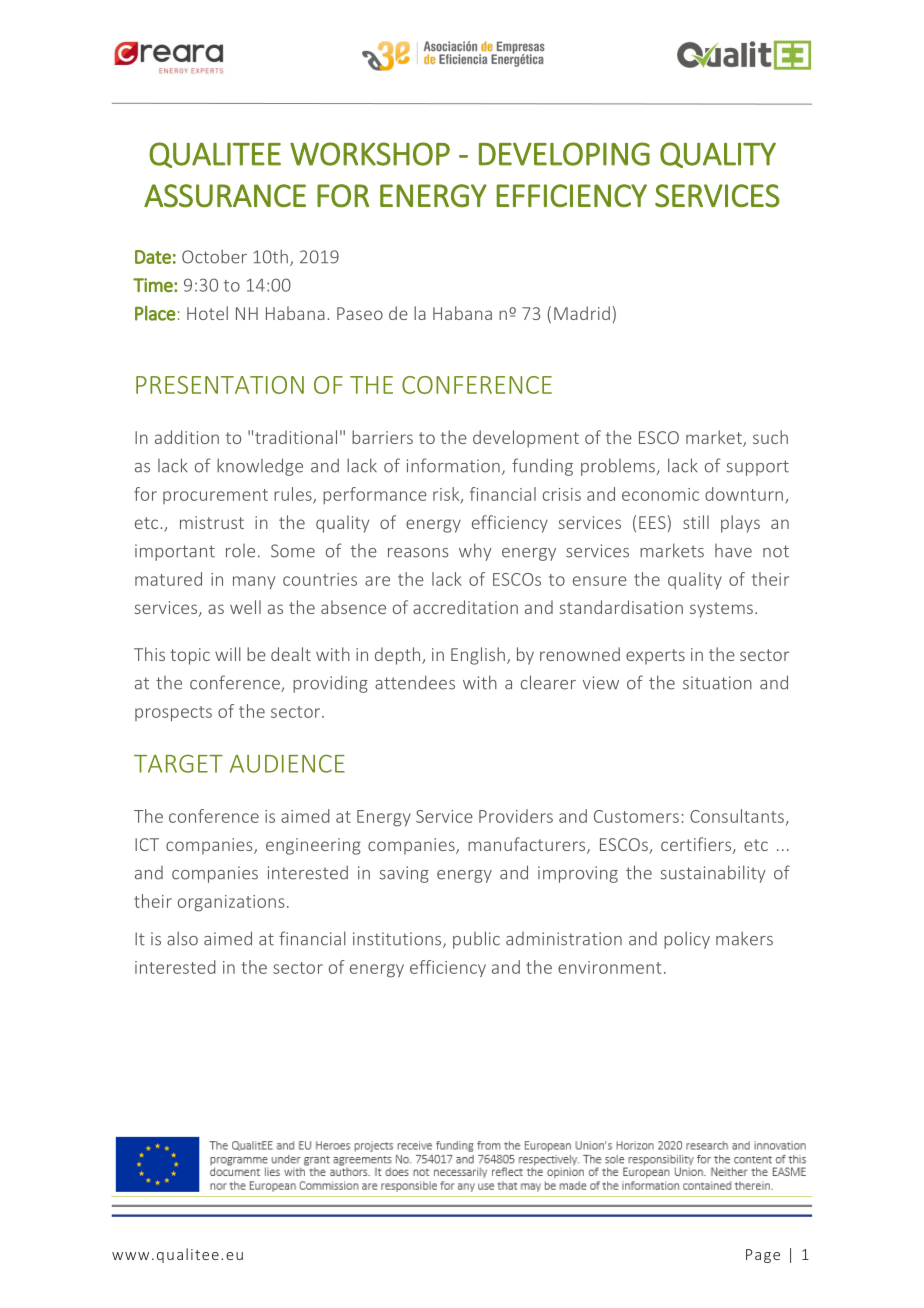  What do you see at coordinates (182, 938) in the screenshot?
I see `also` at bounding box center [182, 938].
